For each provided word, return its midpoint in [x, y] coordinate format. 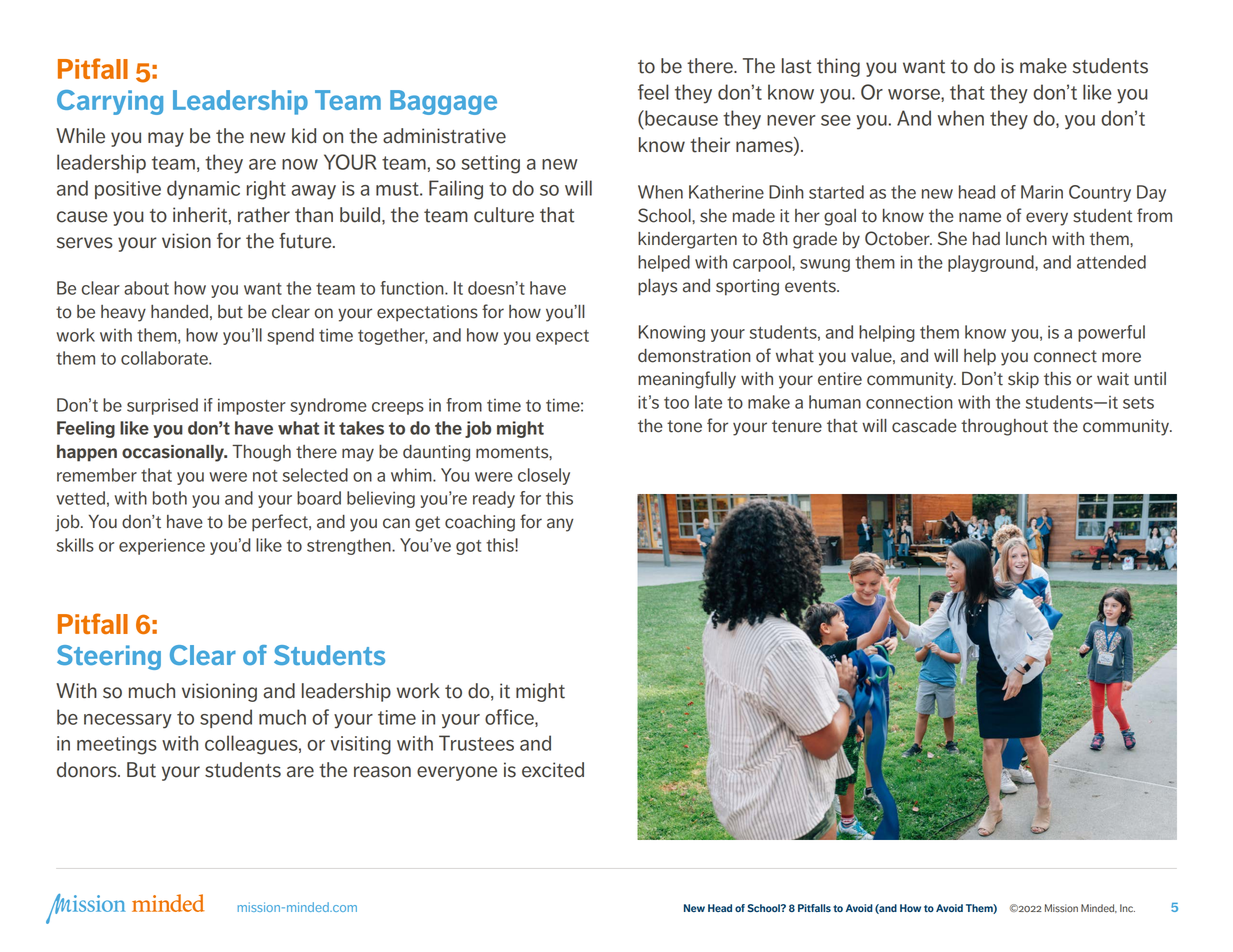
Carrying [110, 102]
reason [382, 772]
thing [838, 67]
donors [88, 770]
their [710, 145]
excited [553, 770]
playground [992, 263]
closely [544, 476]
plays [657, 287]
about [146, 288]
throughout [1004, 427]
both [170, 498]
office [510, 718]
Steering [109, 657]
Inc [1127, 908]
